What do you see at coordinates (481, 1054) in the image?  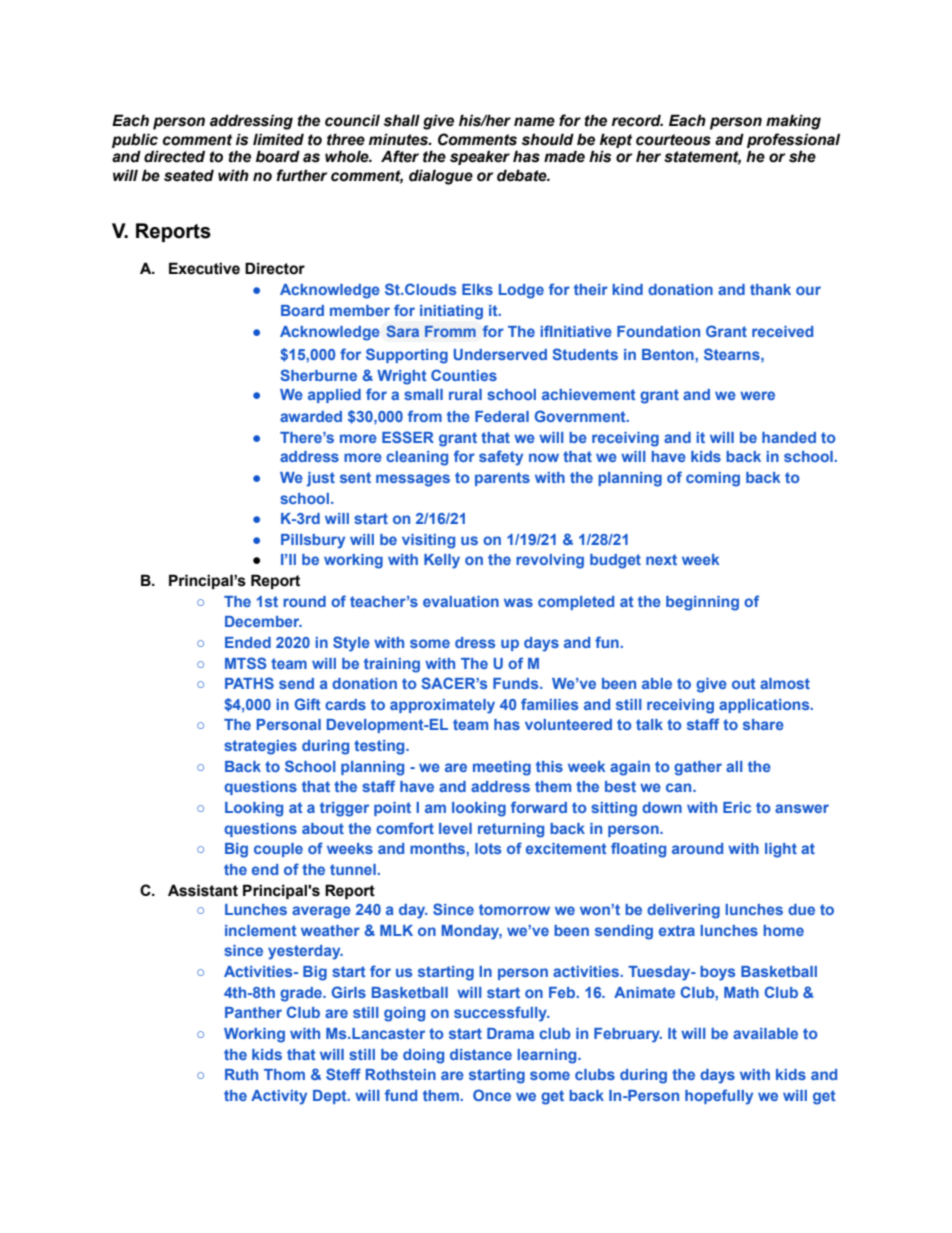 I see `distance` at bounding box center [481, 1054].
